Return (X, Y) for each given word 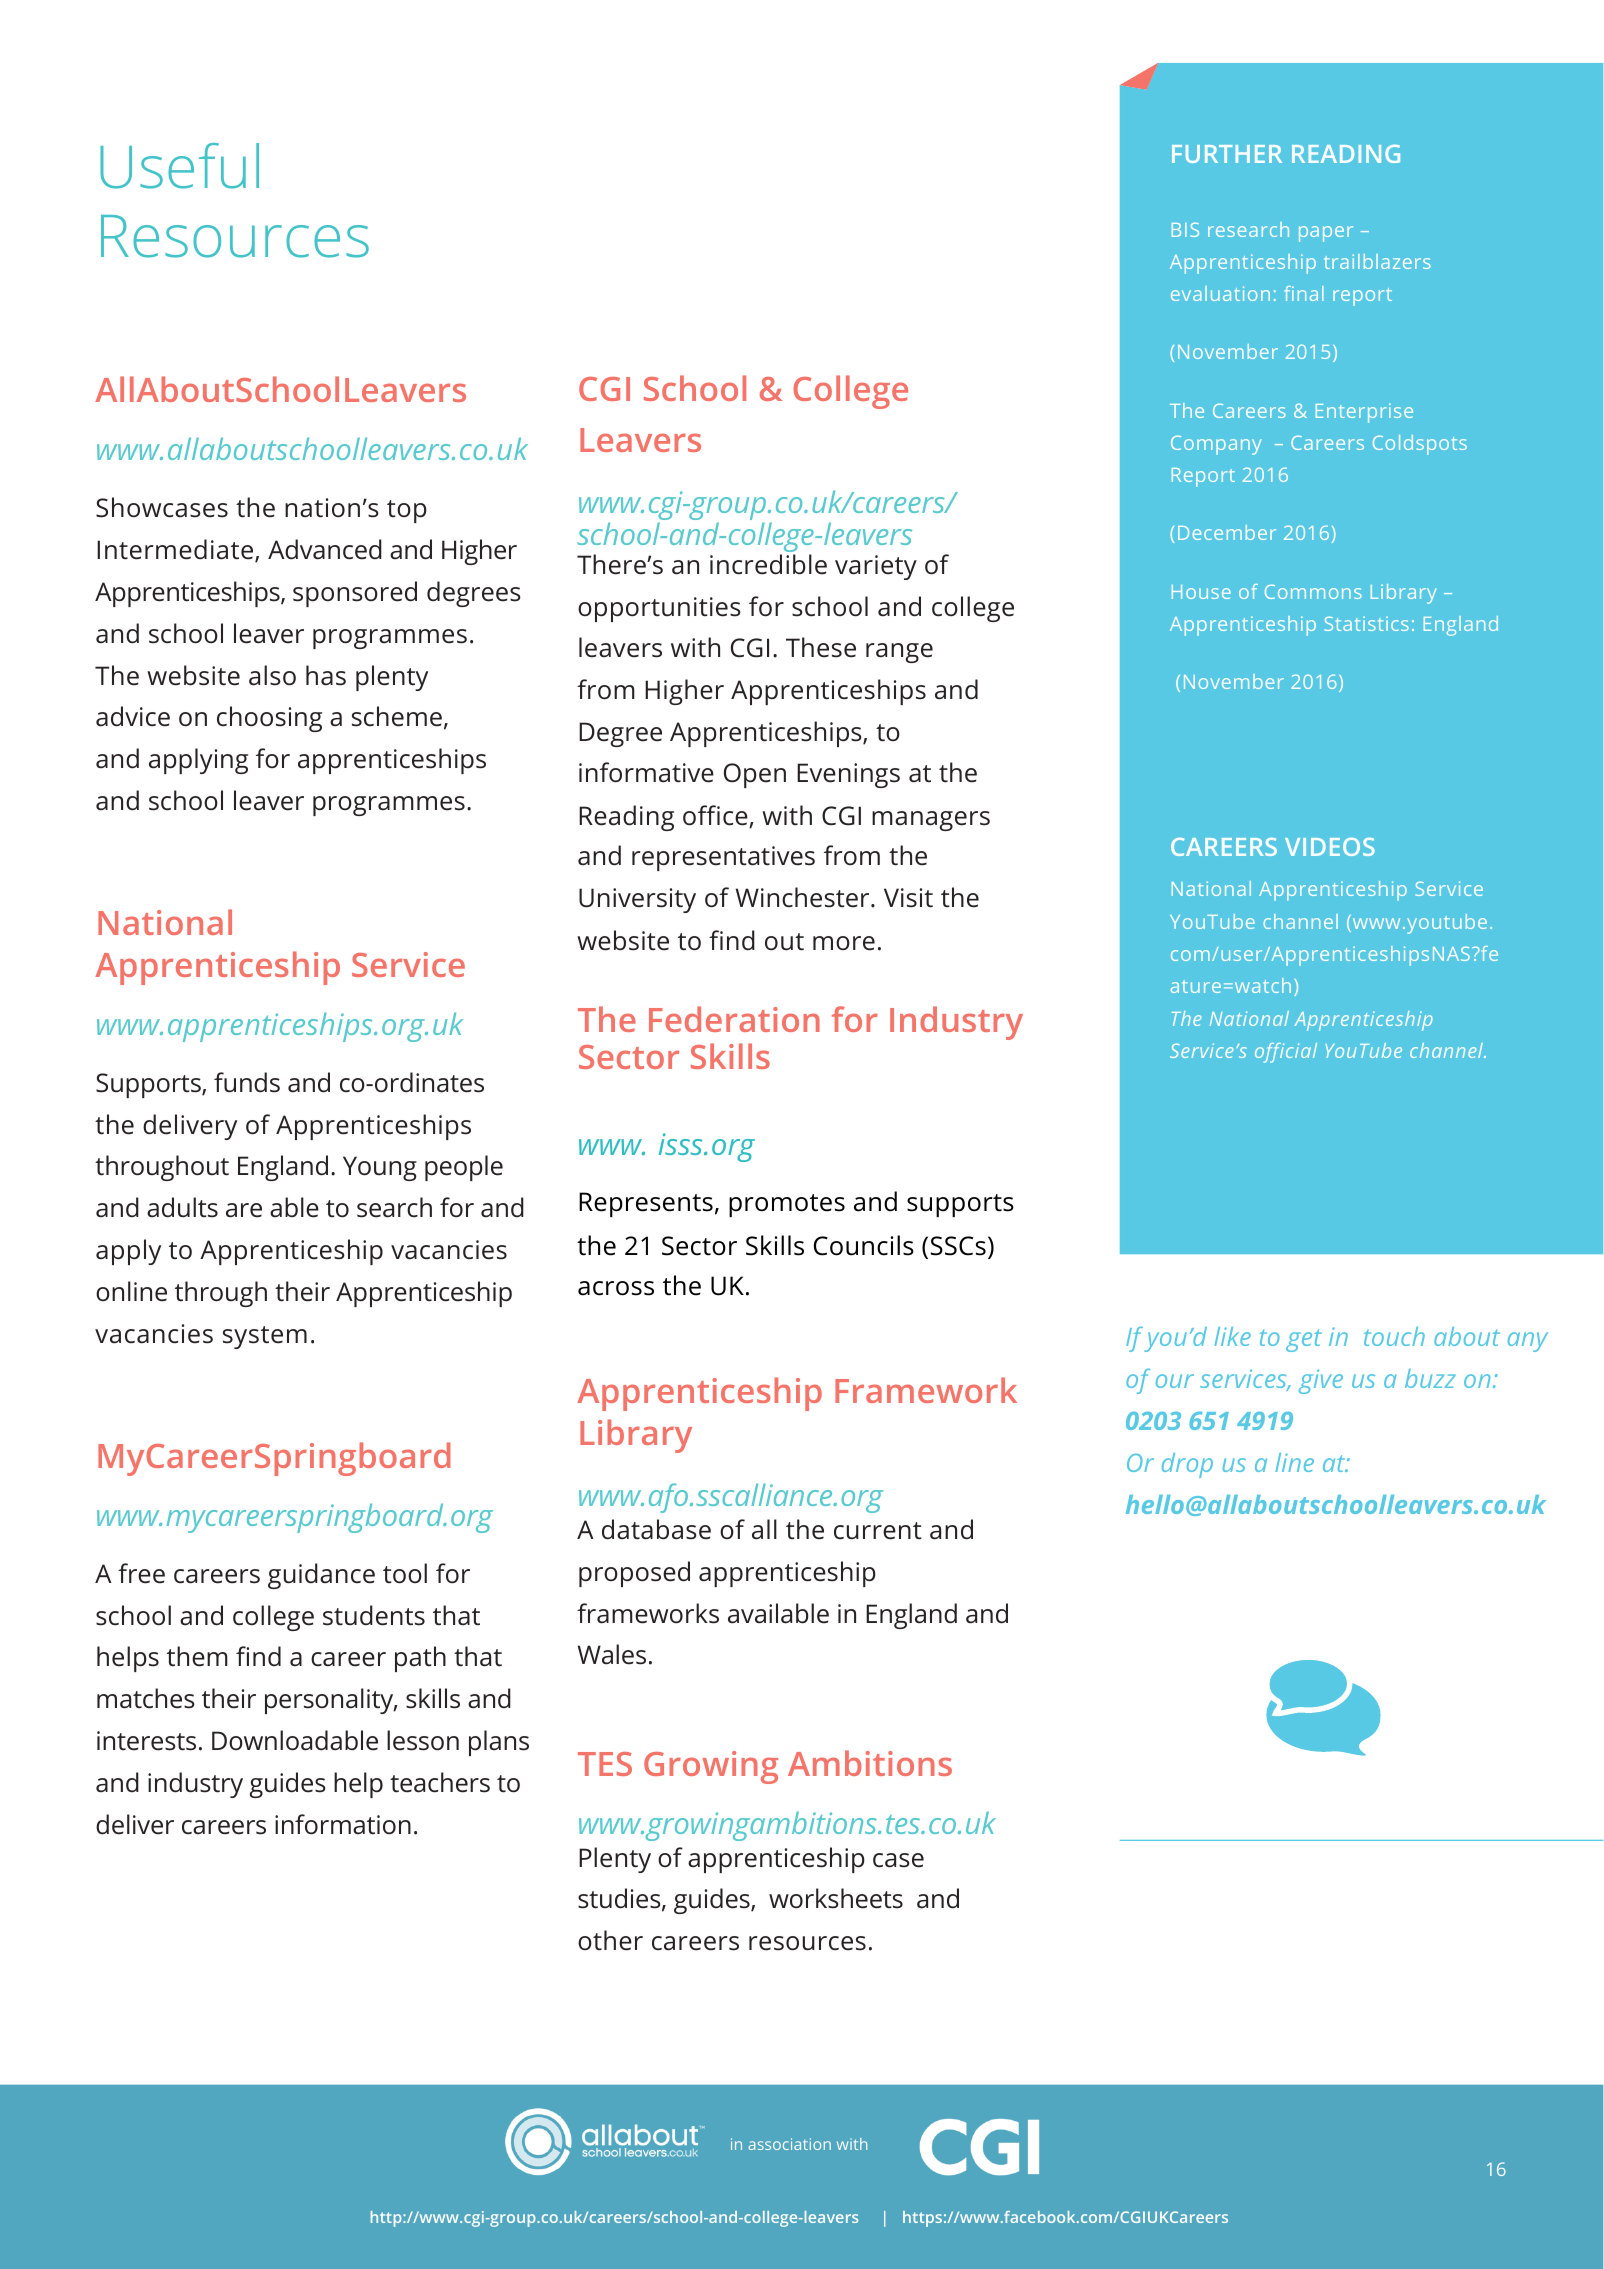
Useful (179, 166)
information (343, 1824)
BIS (1185, 229)
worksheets (836, 1898)
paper (1326, 234)
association (789, 2144)
